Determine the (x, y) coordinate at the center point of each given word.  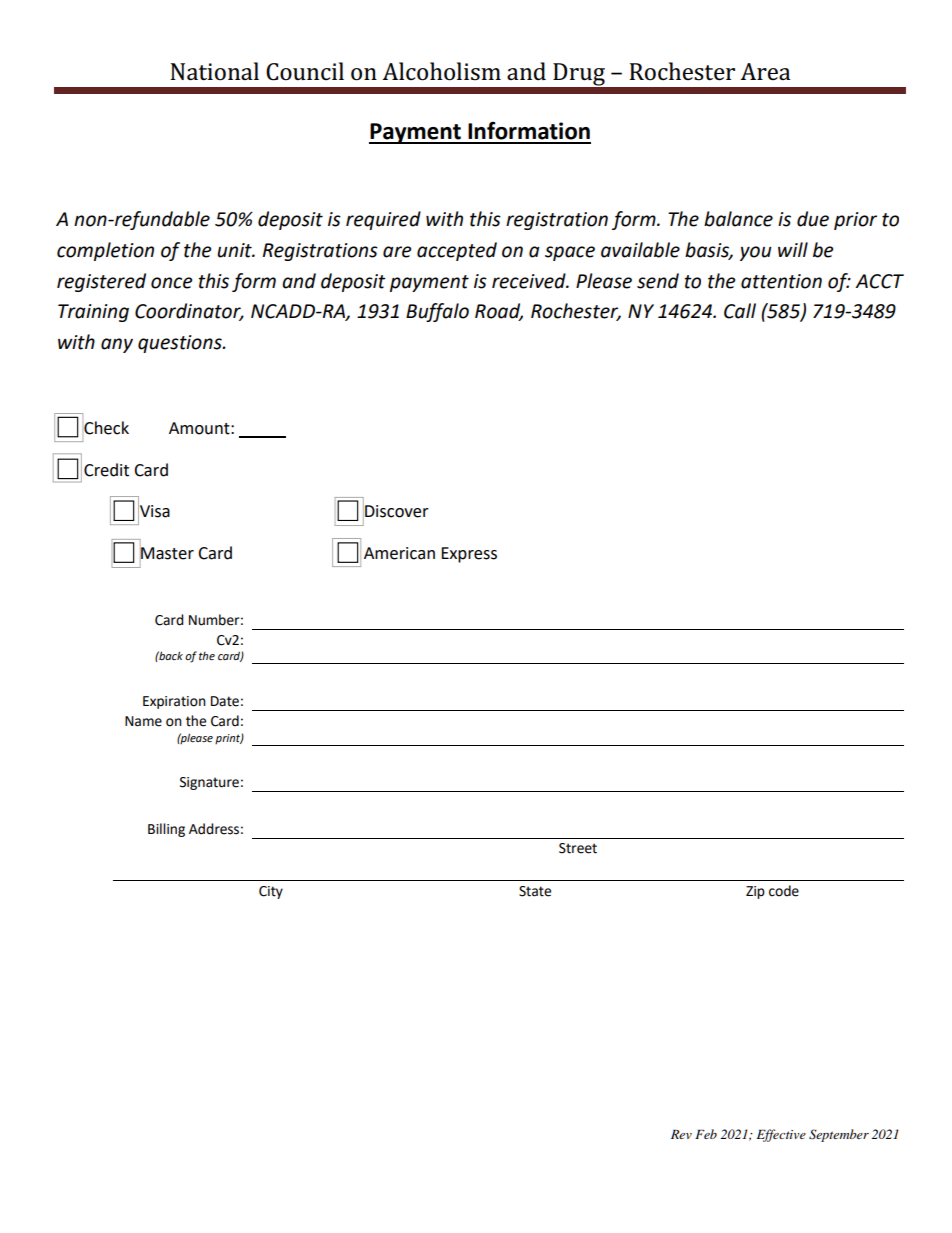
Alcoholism (441, 71)
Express (469, 555)
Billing (166, 830)
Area (765, 72)
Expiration (174, 702)
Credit (106, 470)
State (535, 891)
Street (578, 848)
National (214, 71)
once (171, 283)
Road (499, 312)
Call (740, 311)
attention (781, 281)
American (399, 553)
